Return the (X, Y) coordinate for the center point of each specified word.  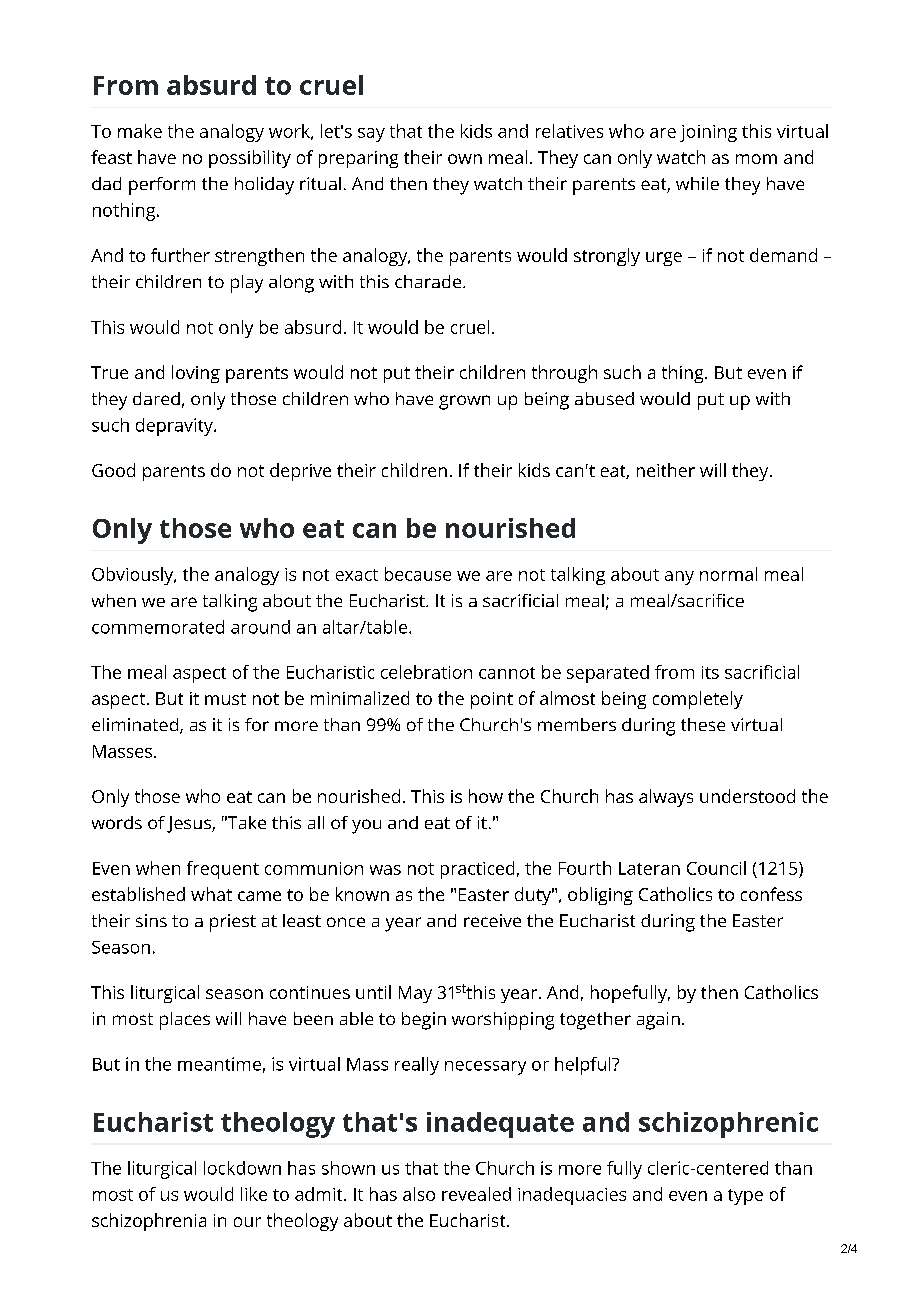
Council (716, 868)
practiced (477, 870)
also (419, 1194)
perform (162, 186)
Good (113, 470)
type (745, 1197)
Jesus (190, 824)
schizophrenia (149, 1222)
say (371, 135)
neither (666, 470)
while (697, 183)
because (418, 574)
